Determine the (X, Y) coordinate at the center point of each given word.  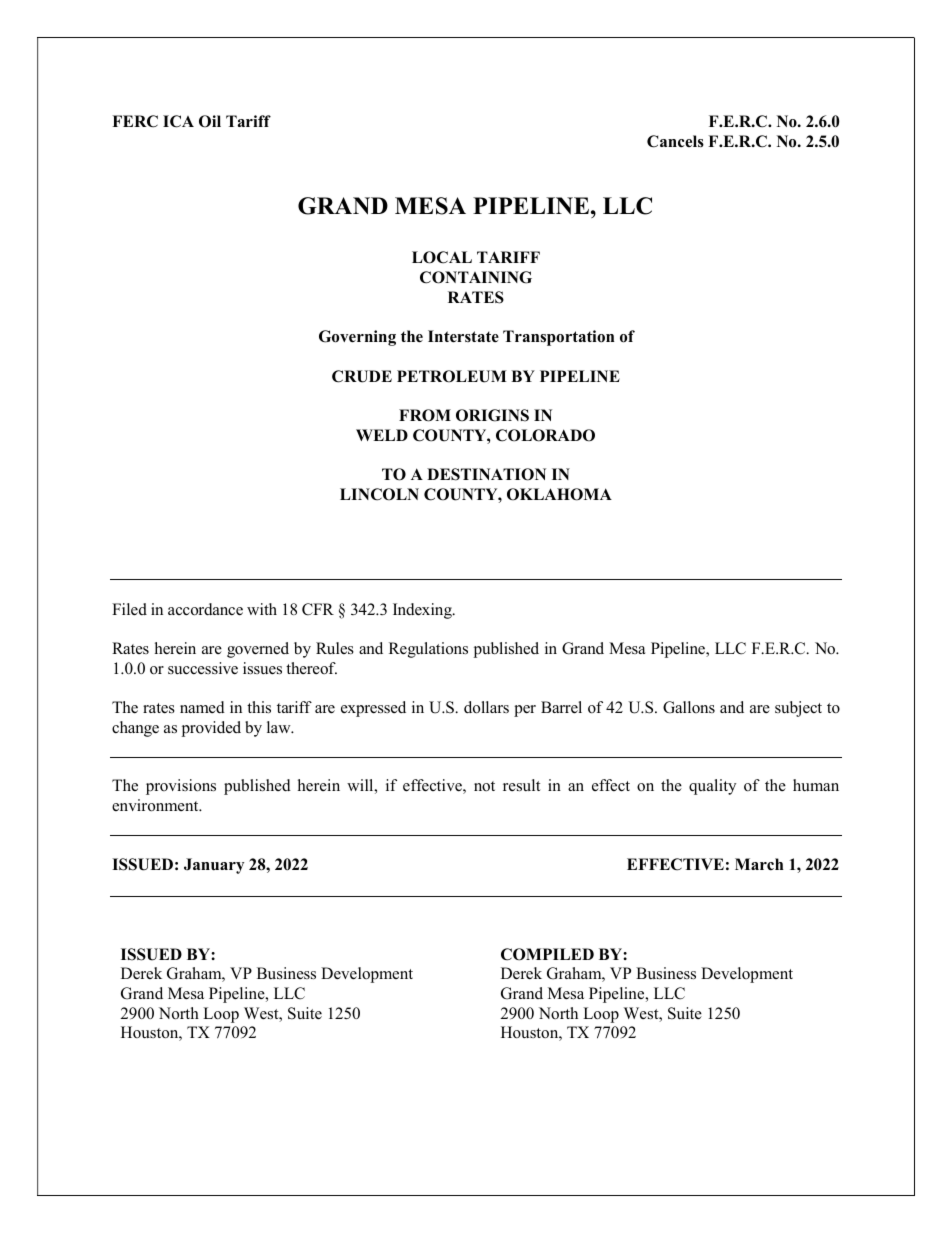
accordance (205, 609)
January (214, 866)
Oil (210, 121)
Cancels (675, 141)
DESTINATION (486, 474)
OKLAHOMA (559, 494)
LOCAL (442, 257)
